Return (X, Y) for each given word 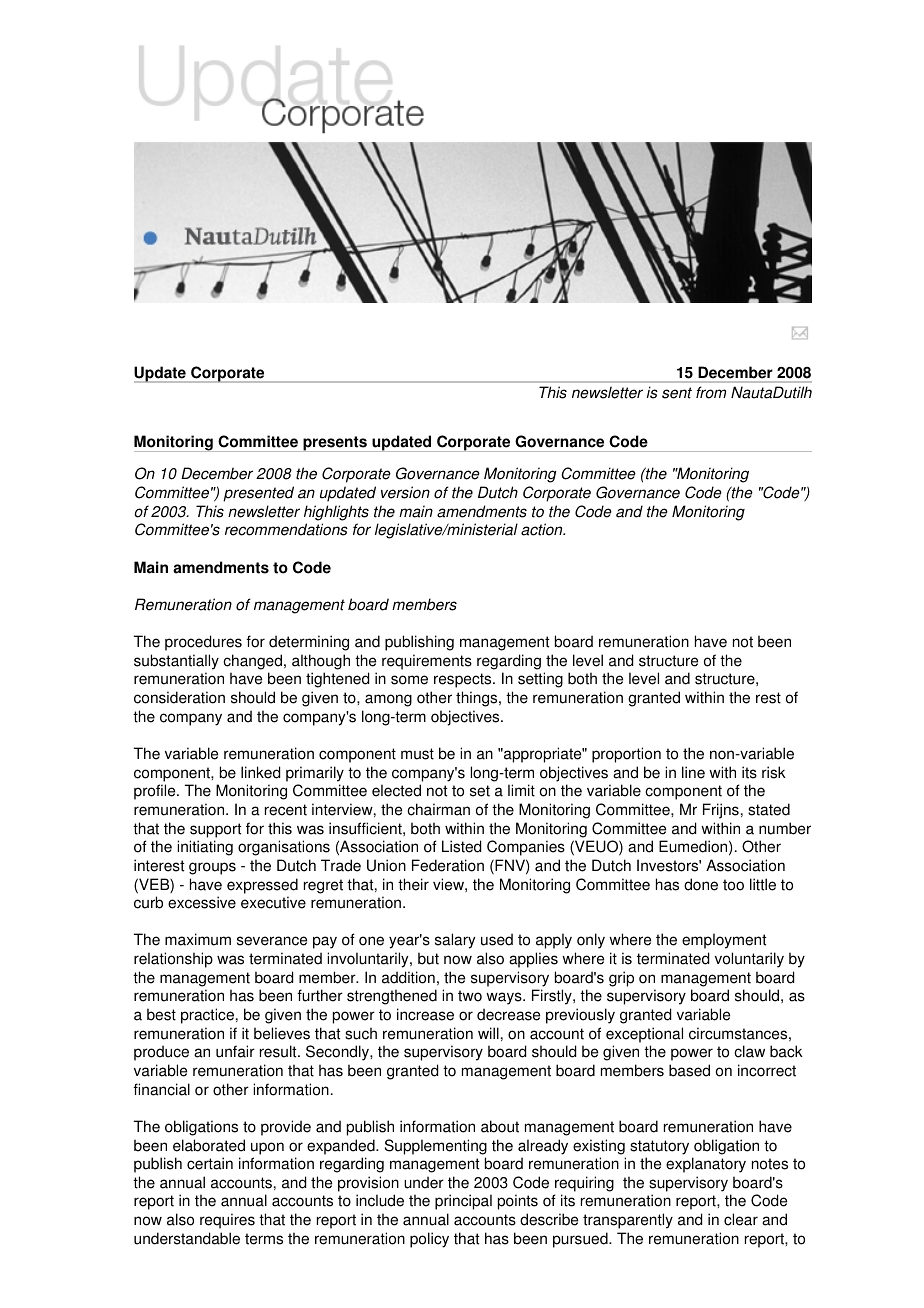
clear (741, 1219)
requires (227, 1221)
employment (724, 941)
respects (464, 680)
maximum (198, 939)
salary (455, 941)
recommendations (286, 529)
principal (463, 1202)
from (711, 392)
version (405, 492)
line (693, 772)
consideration (179, 697)
